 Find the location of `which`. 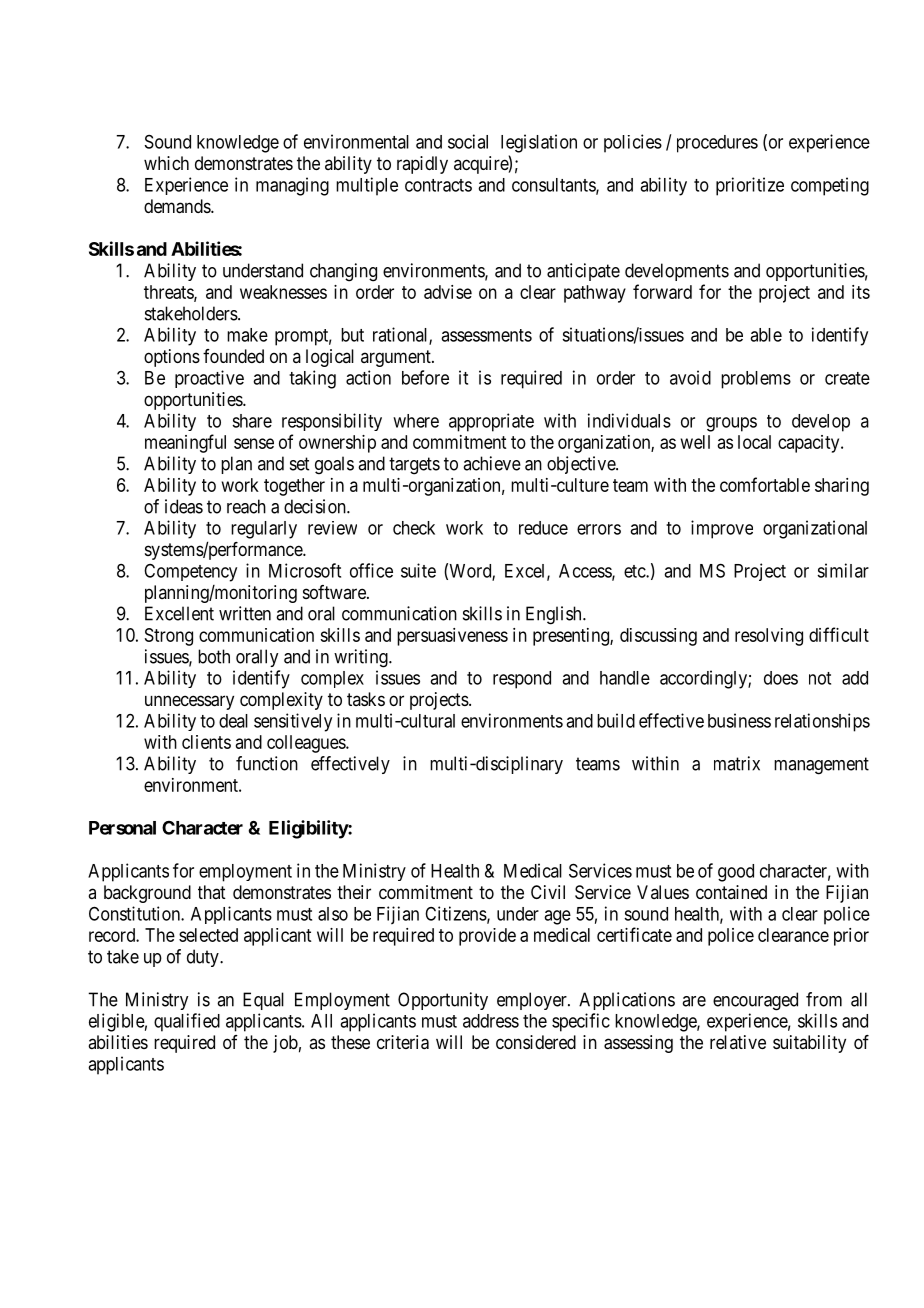

which is located at coordinates (166, 163).
